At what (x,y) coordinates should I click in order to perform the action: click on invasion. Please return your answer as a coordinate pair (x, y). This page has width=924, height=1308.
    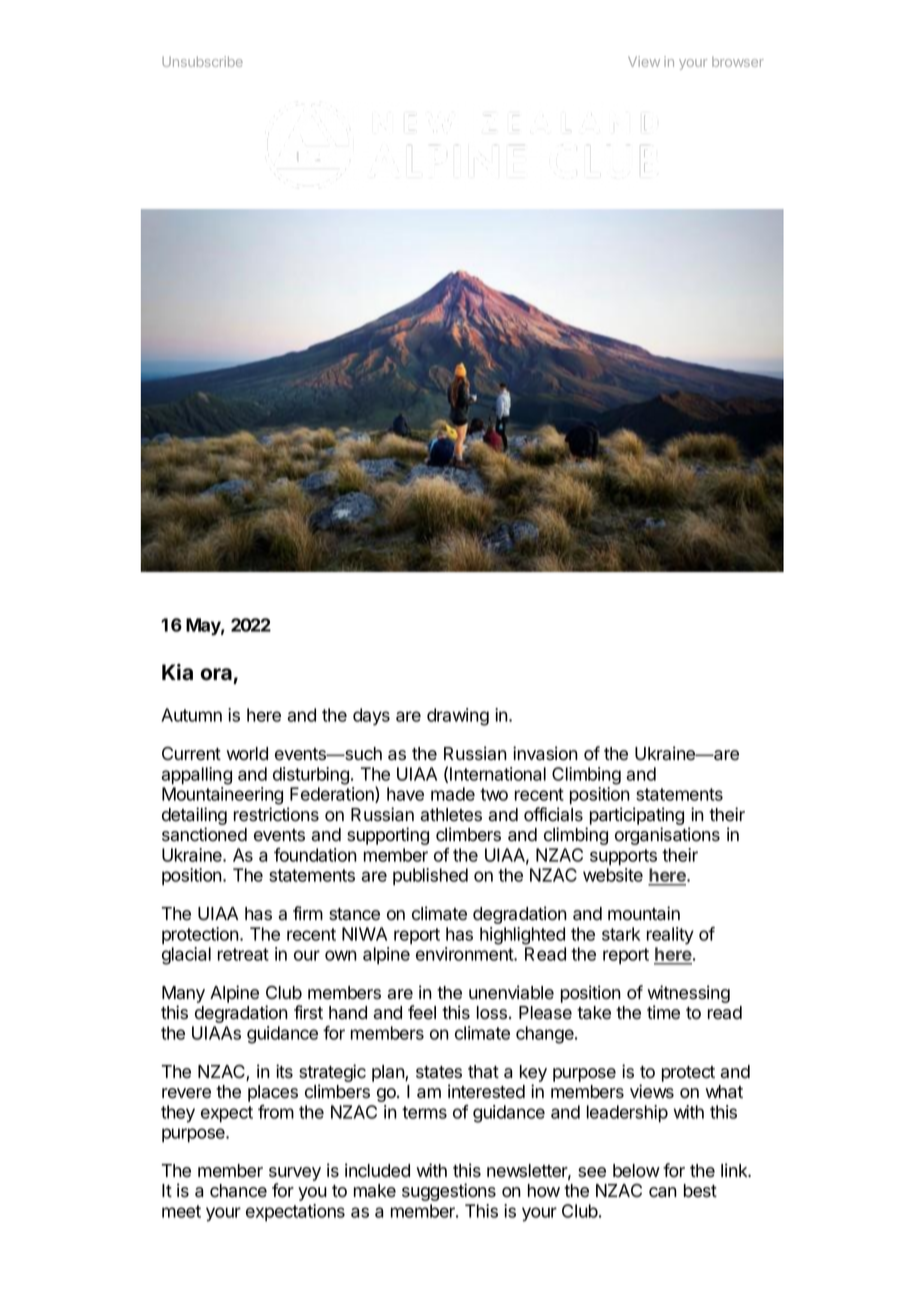
    Looking at the image, I should click on (545, 753).
